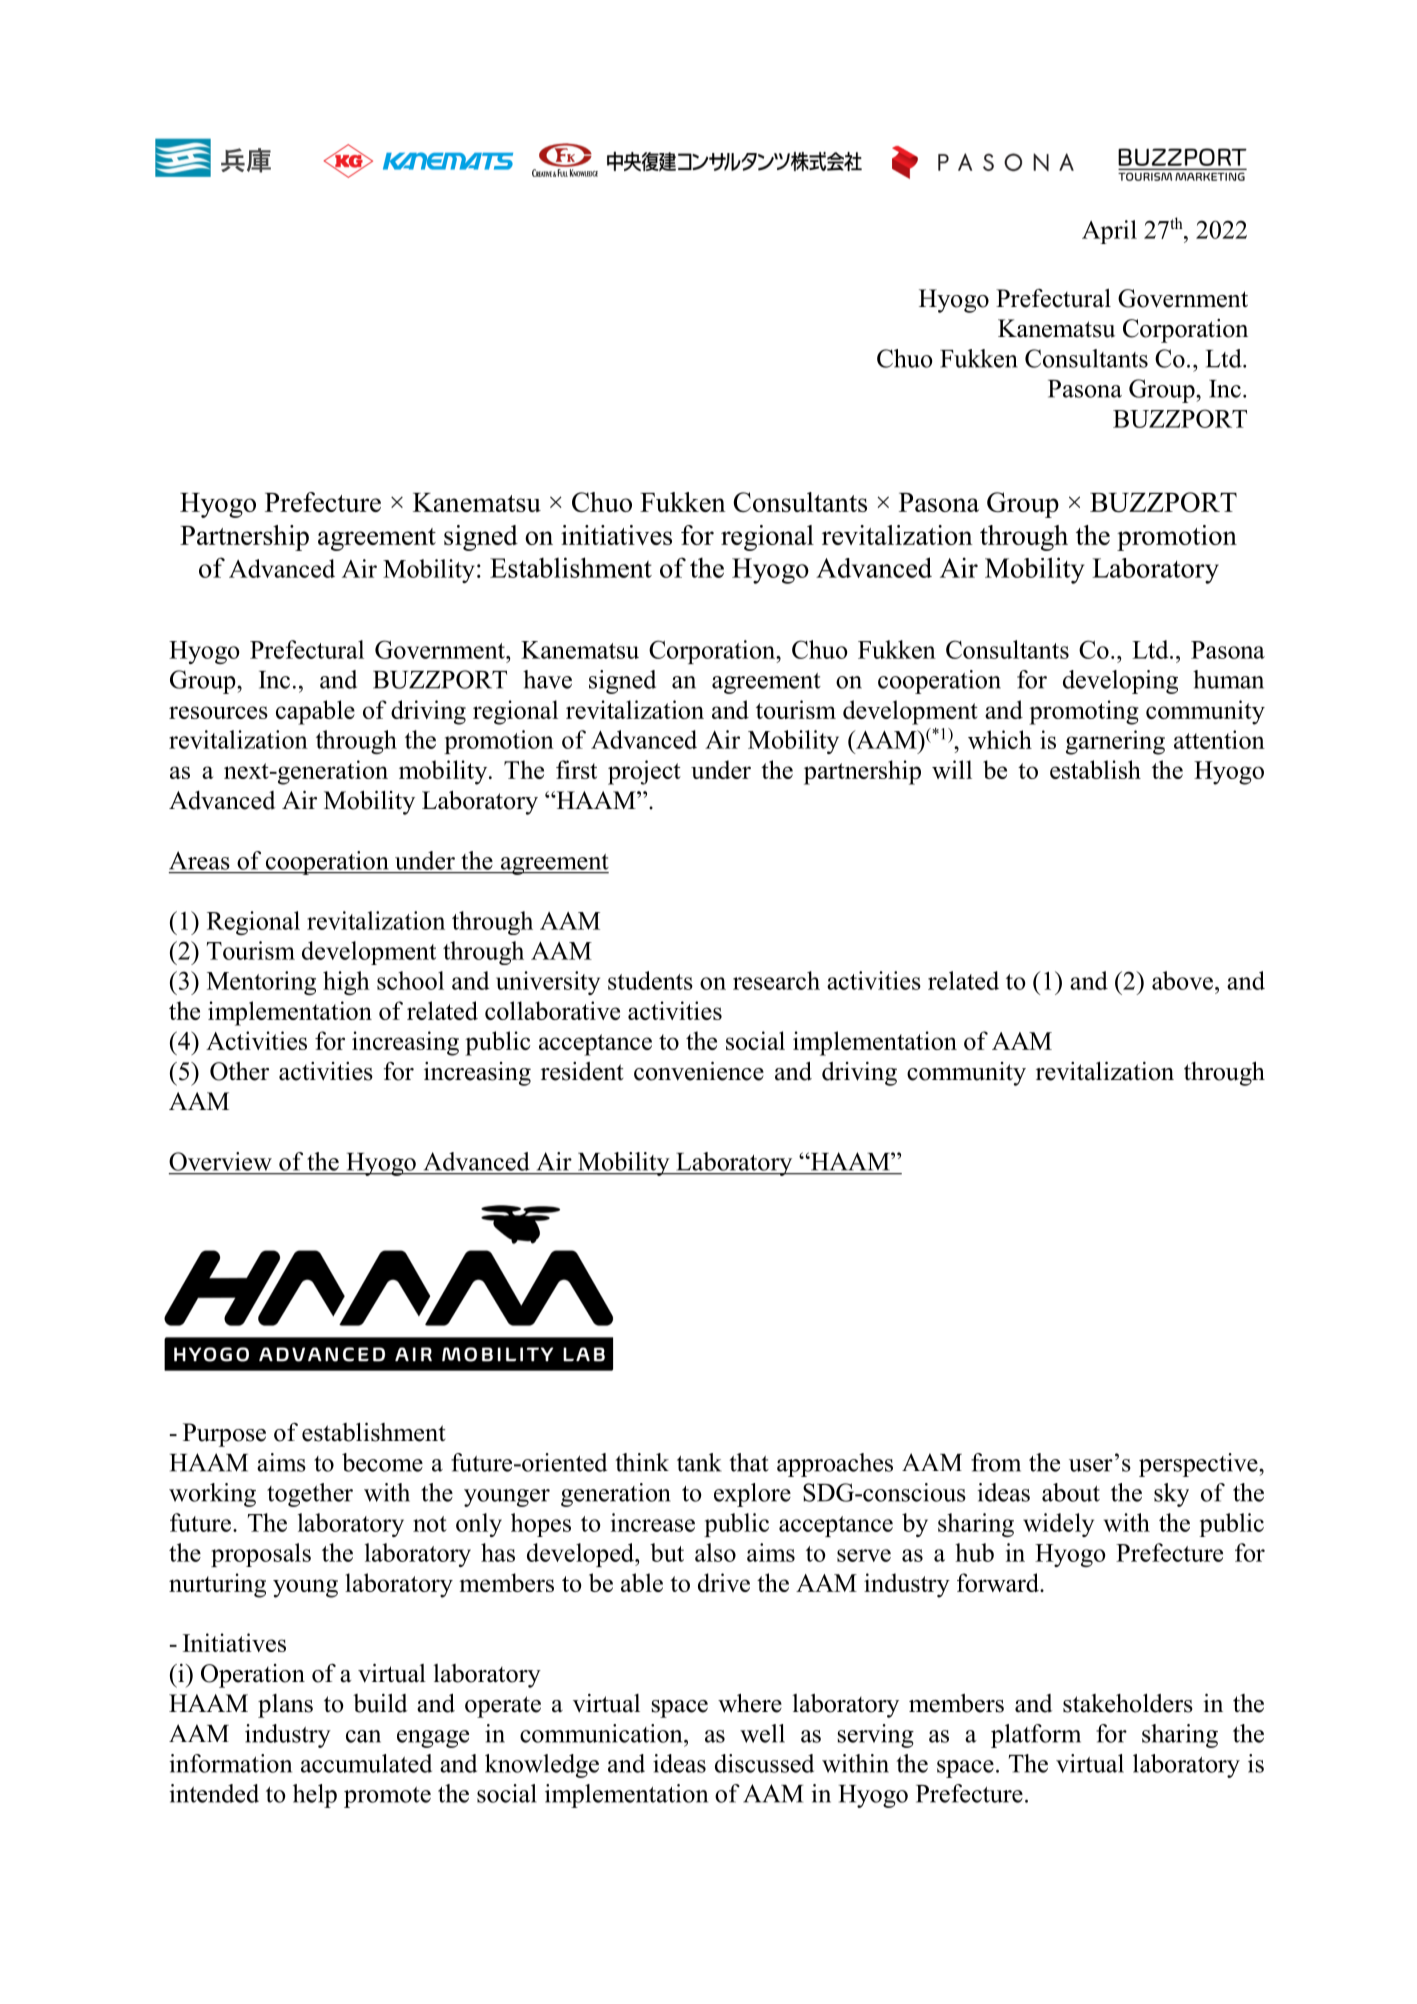 The image size is (1417, 2004). I want to click on above, so click(1182, 980).
